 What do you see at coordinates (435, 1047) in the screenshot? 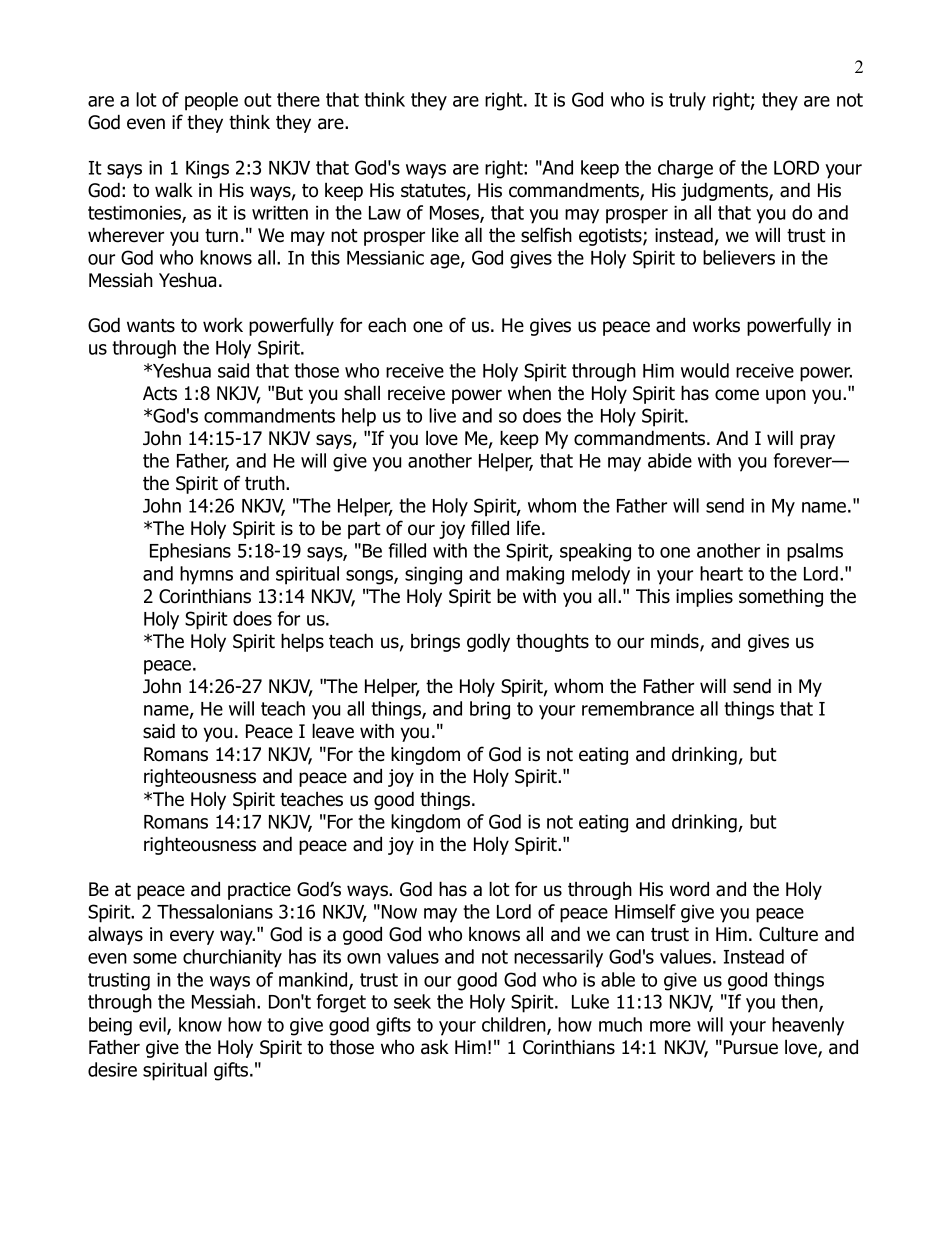
I see `ask` at bounding box center [435, 1047].
